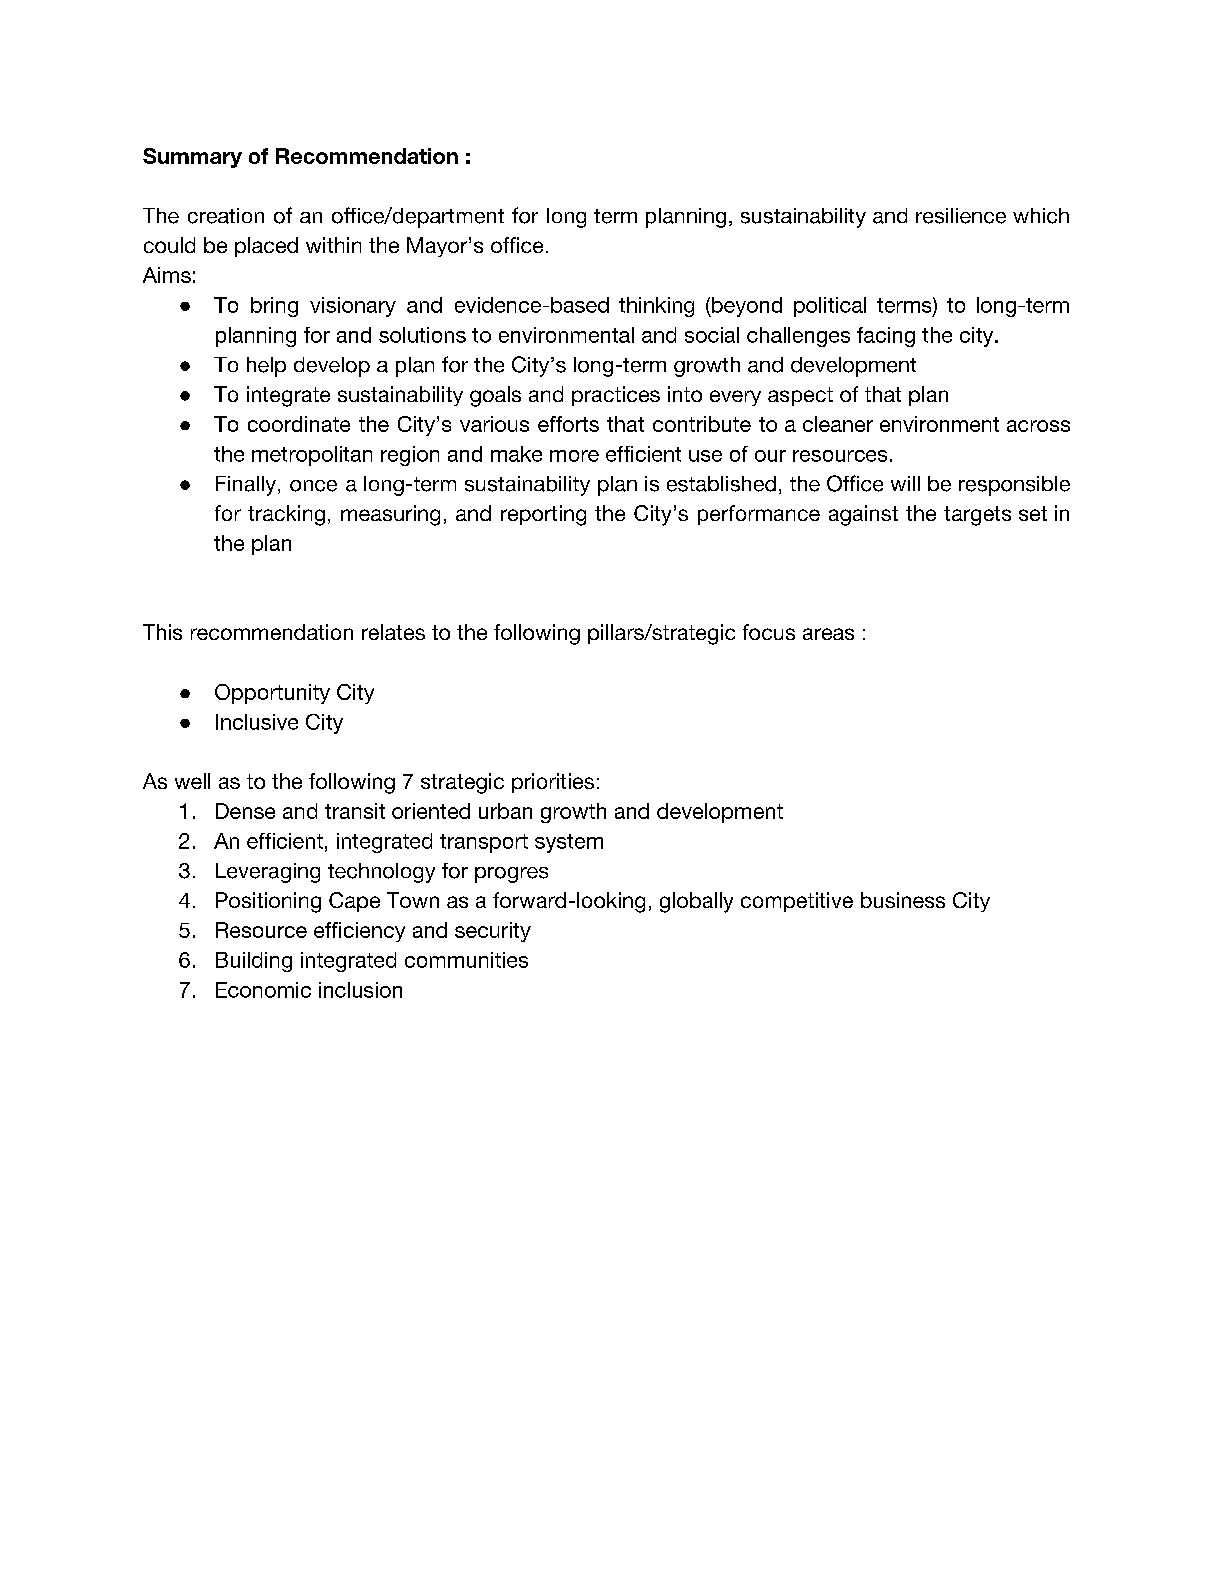 Image resolution: width=1214 pixels, height=1572 pixels. I want to click on Building, so click(254, 962).
